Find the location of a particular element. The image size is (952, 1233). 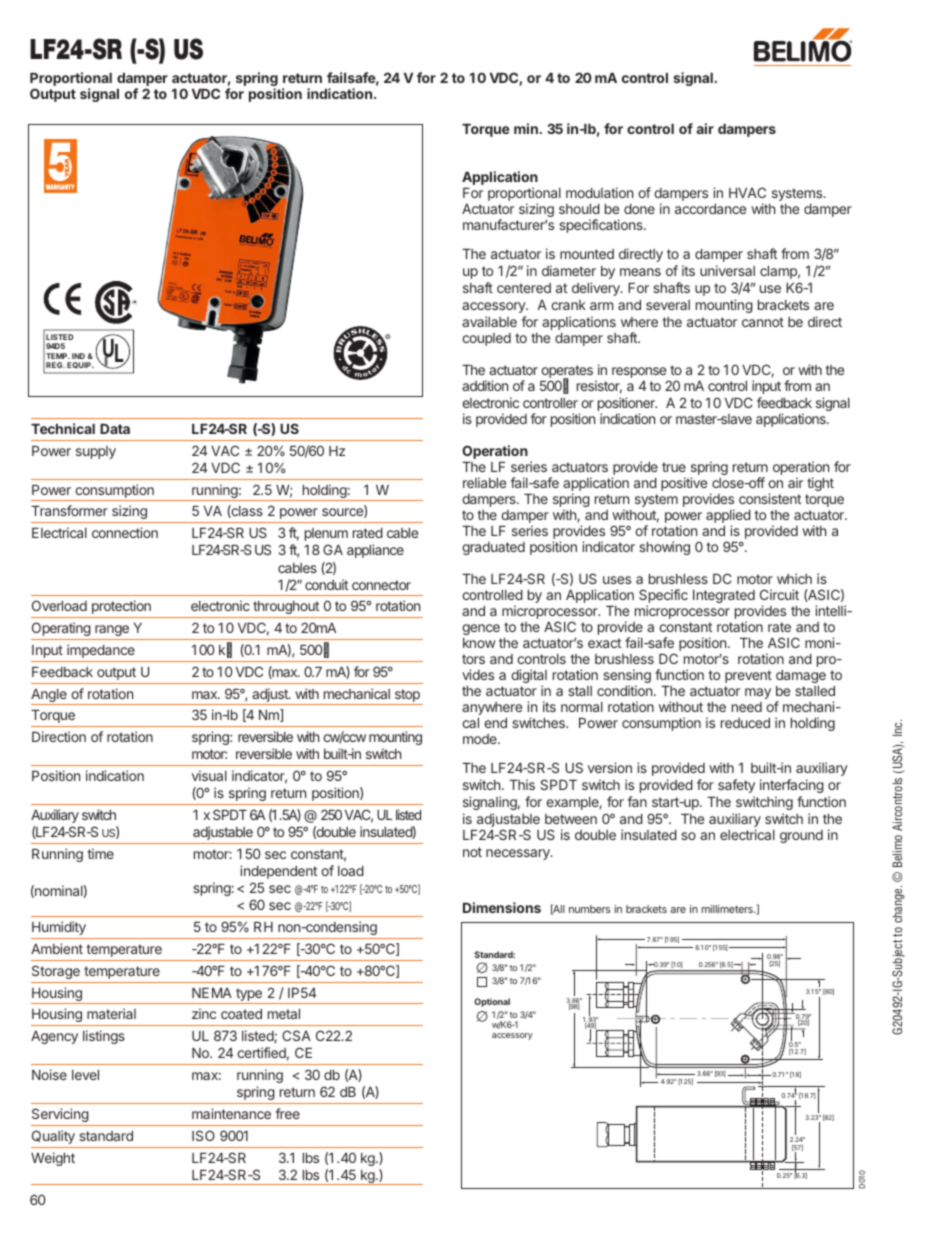

ISO is located at coordinates (203, 1135).
